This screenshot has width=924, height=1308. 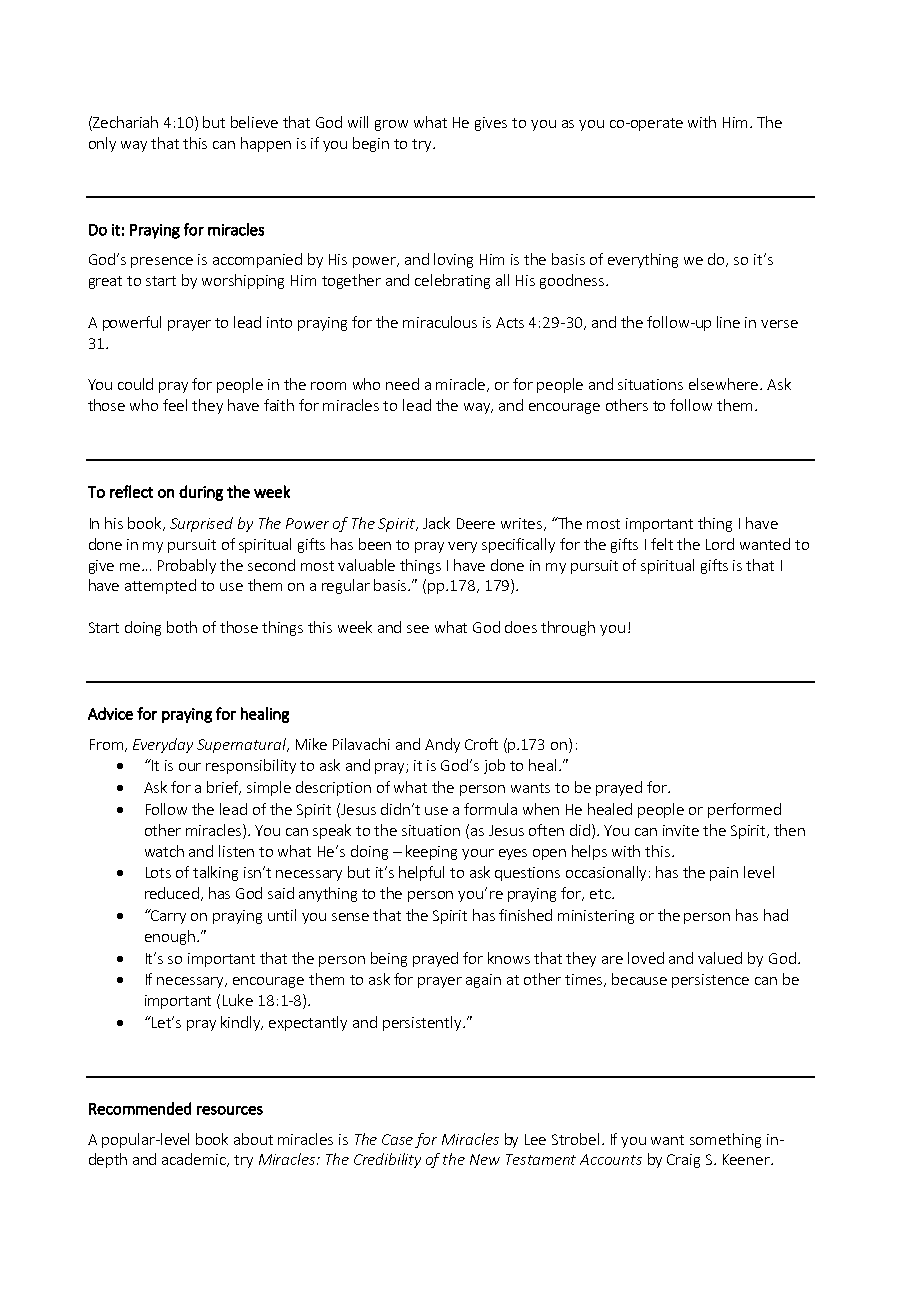 What do you see at coordinates (391, 125) in the screenshot?
I see `grow` at bounding box center [391, 125].
